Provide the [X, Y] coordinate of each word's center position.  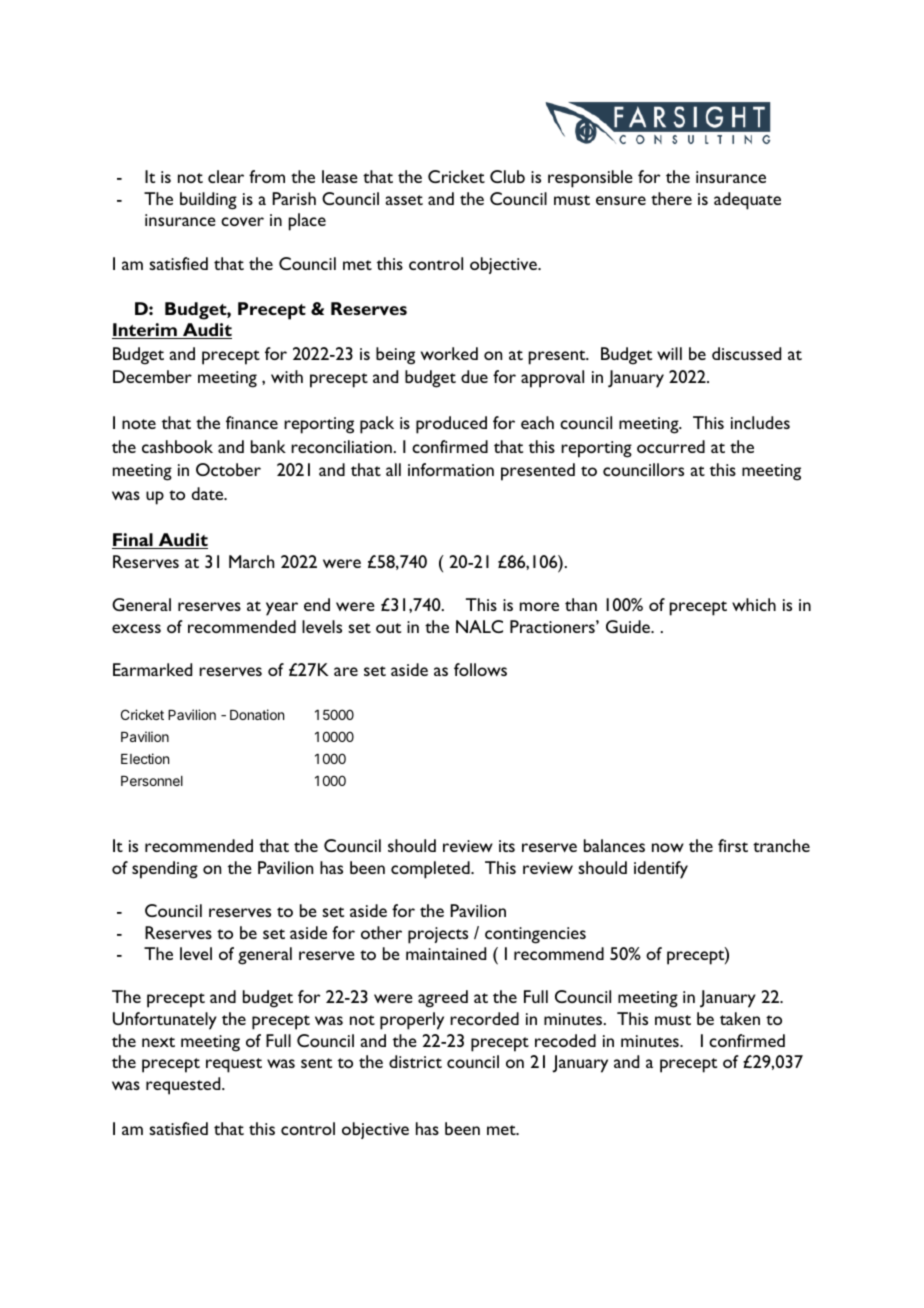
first [733, 845]
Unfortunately [165, 1021]
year [282, 609]
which [754, 604]
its [507, 846]
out [388, 628]
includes [760, 422]
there [671, 198]
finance [252, 422]
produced [451, 425]
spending [165, 870]
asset [404, 200]
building [208, 201]
